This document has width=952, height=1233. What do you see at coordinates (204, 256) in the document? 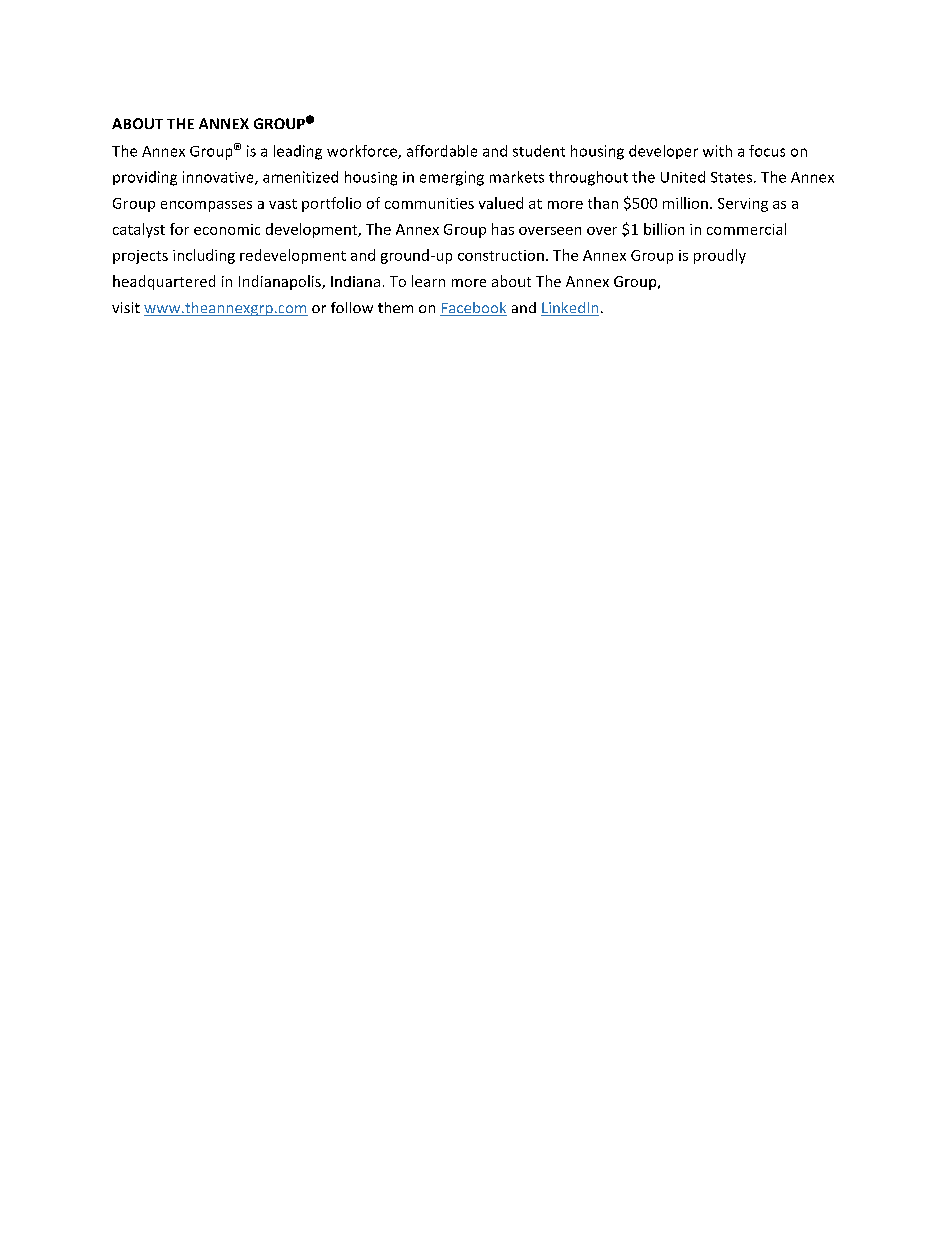
I see `including` at bounding box center [204, 256].
